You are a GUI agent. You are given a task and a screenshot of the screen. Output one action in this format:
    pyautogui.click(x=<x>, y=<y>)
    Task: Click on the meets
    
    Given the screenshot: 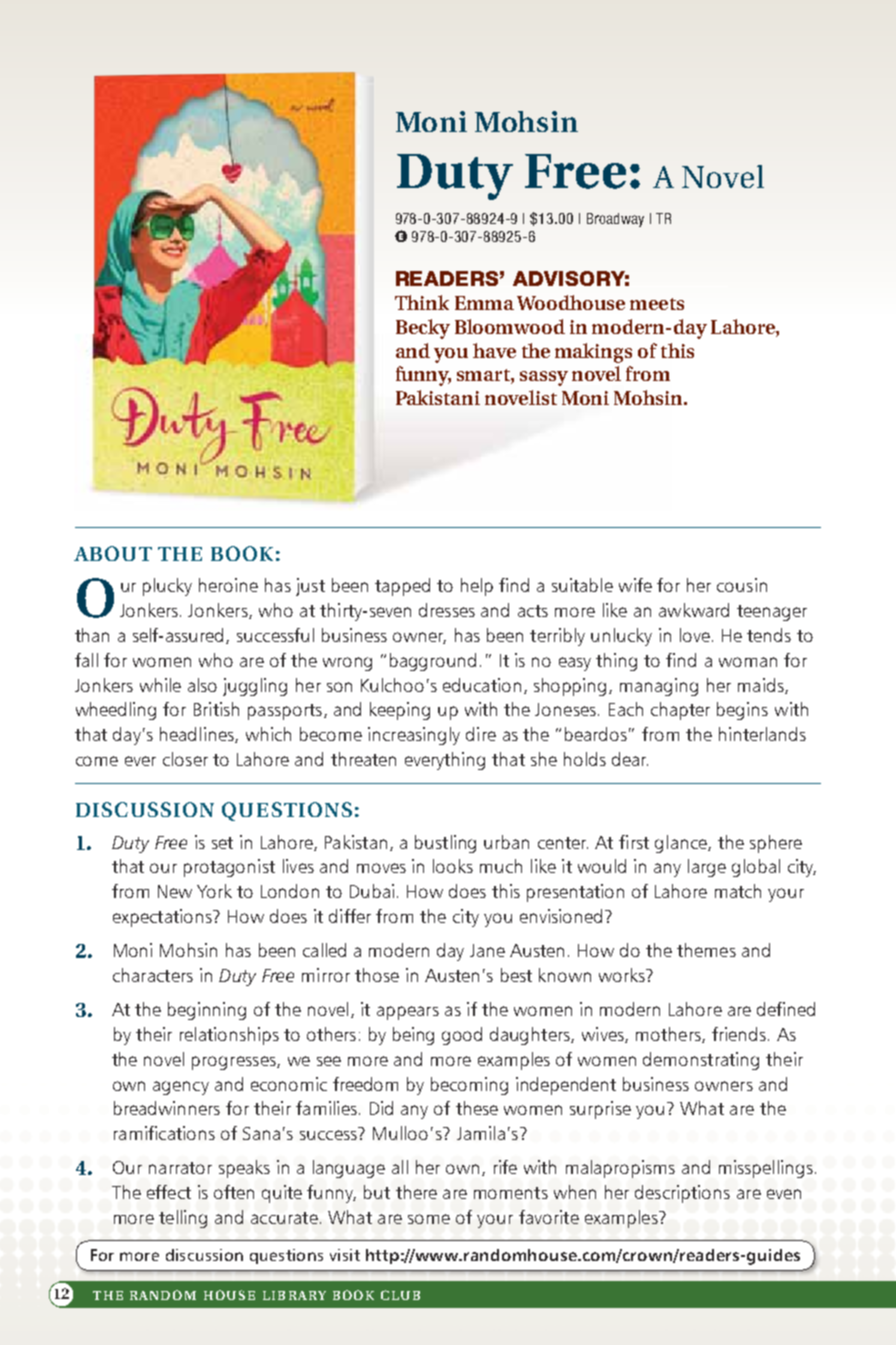 What is the action you would take?
    pyautogui.click(x=657, y=304)
